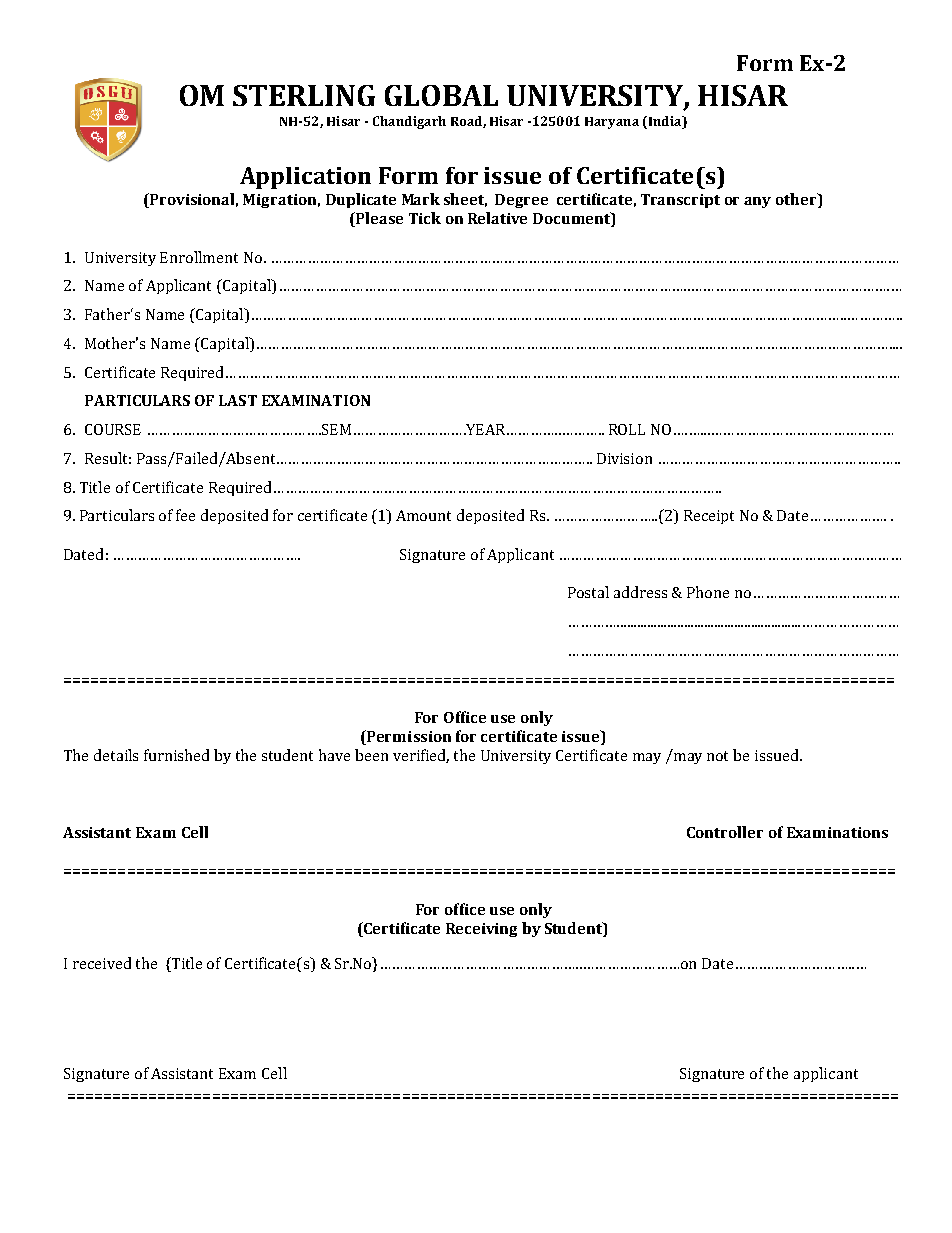 This screenshot has height=1233, width=952. I want to click on Receiving, so click(481, 930).
